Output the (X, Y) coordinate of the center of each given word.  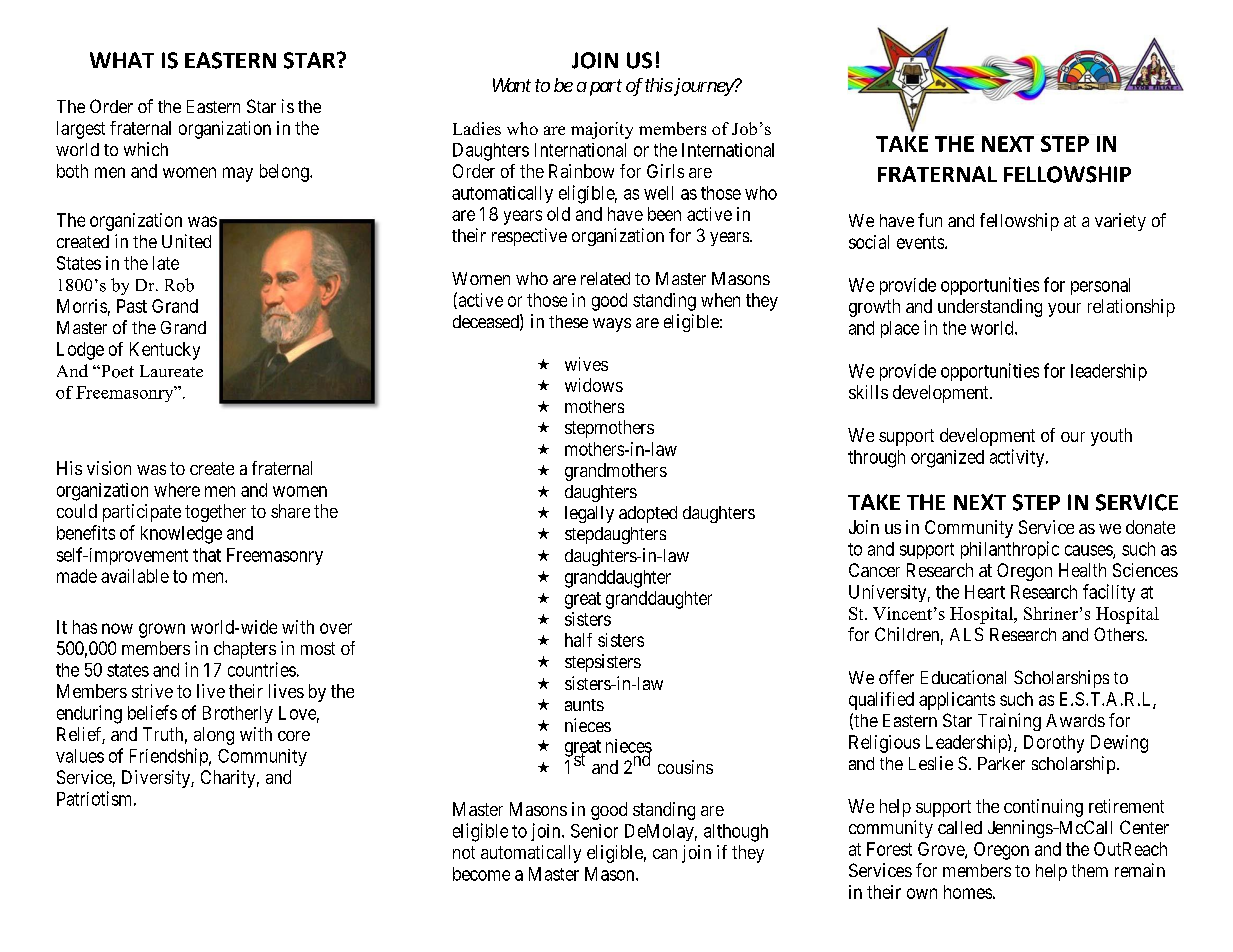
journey (703, 87)
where (177, 490)
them (1090, 870)
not (464, 852)
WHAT (122, 60)
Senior (594, 831)
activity (1018, 458)
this (659, 85)
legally (589, 514)
